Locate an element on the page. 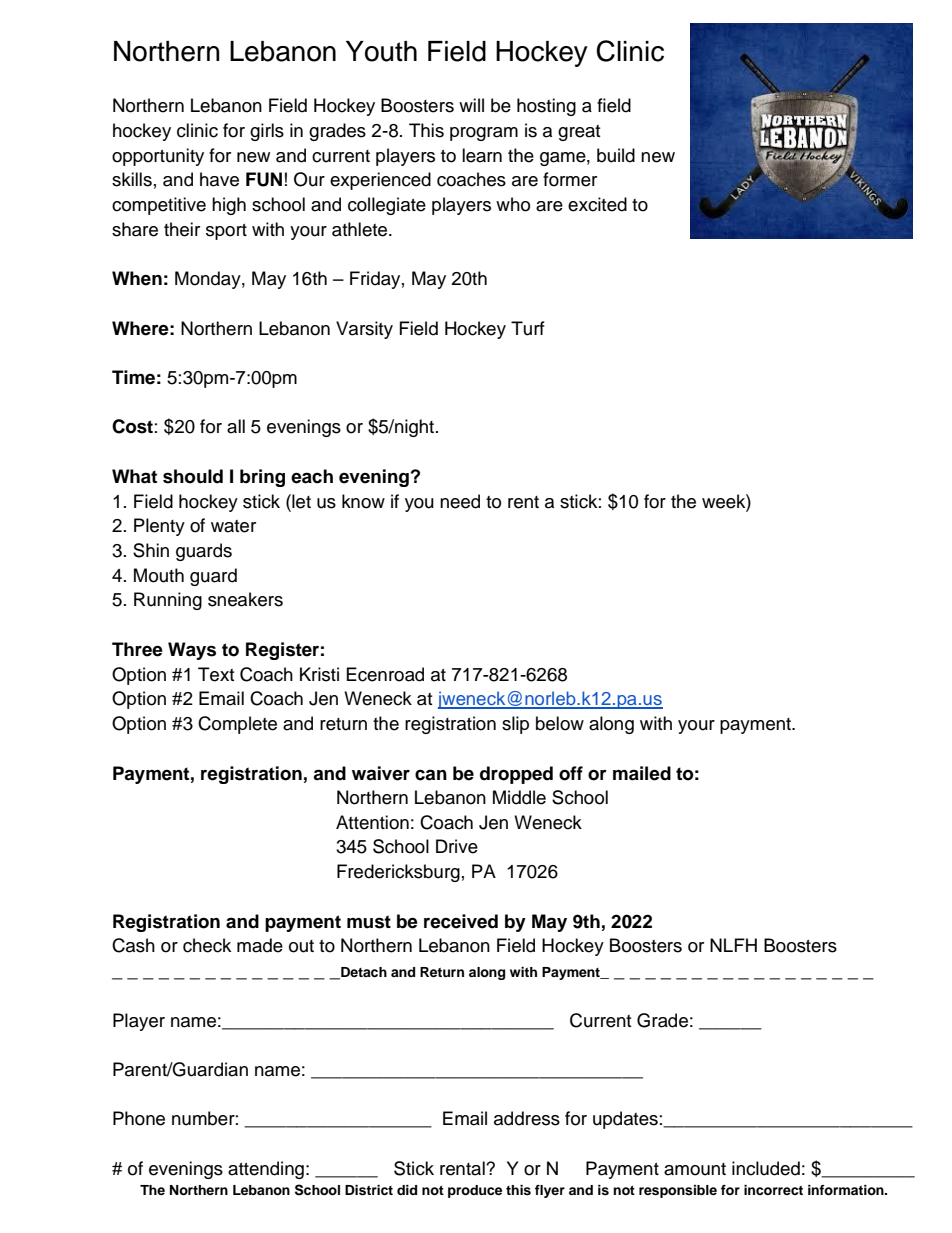 Image resolution: width=952 pixels, height=1233 pixels. girls is located at coordinates (267, 132).
